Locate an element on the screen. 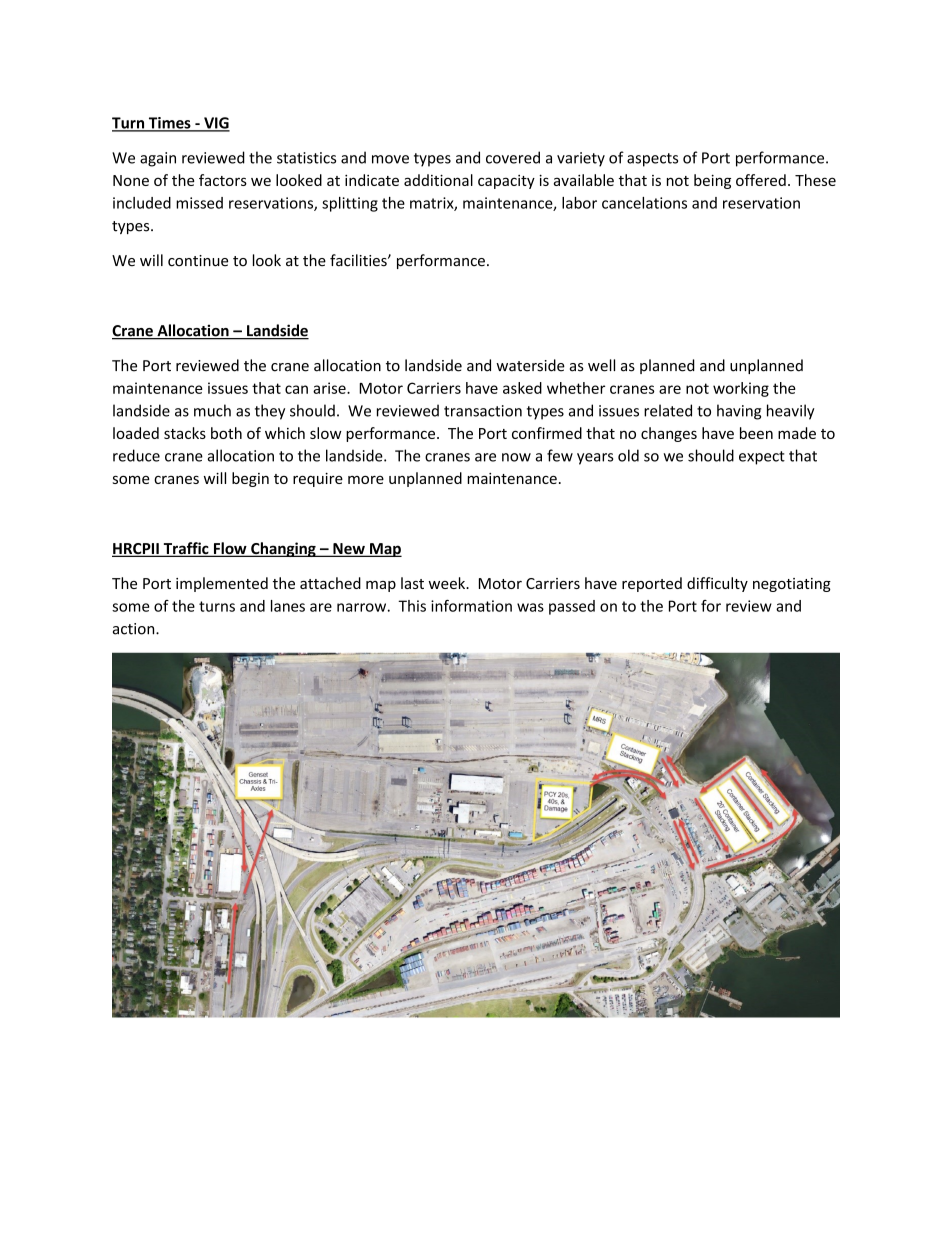  VIG is located at coordinates (216, 124).
